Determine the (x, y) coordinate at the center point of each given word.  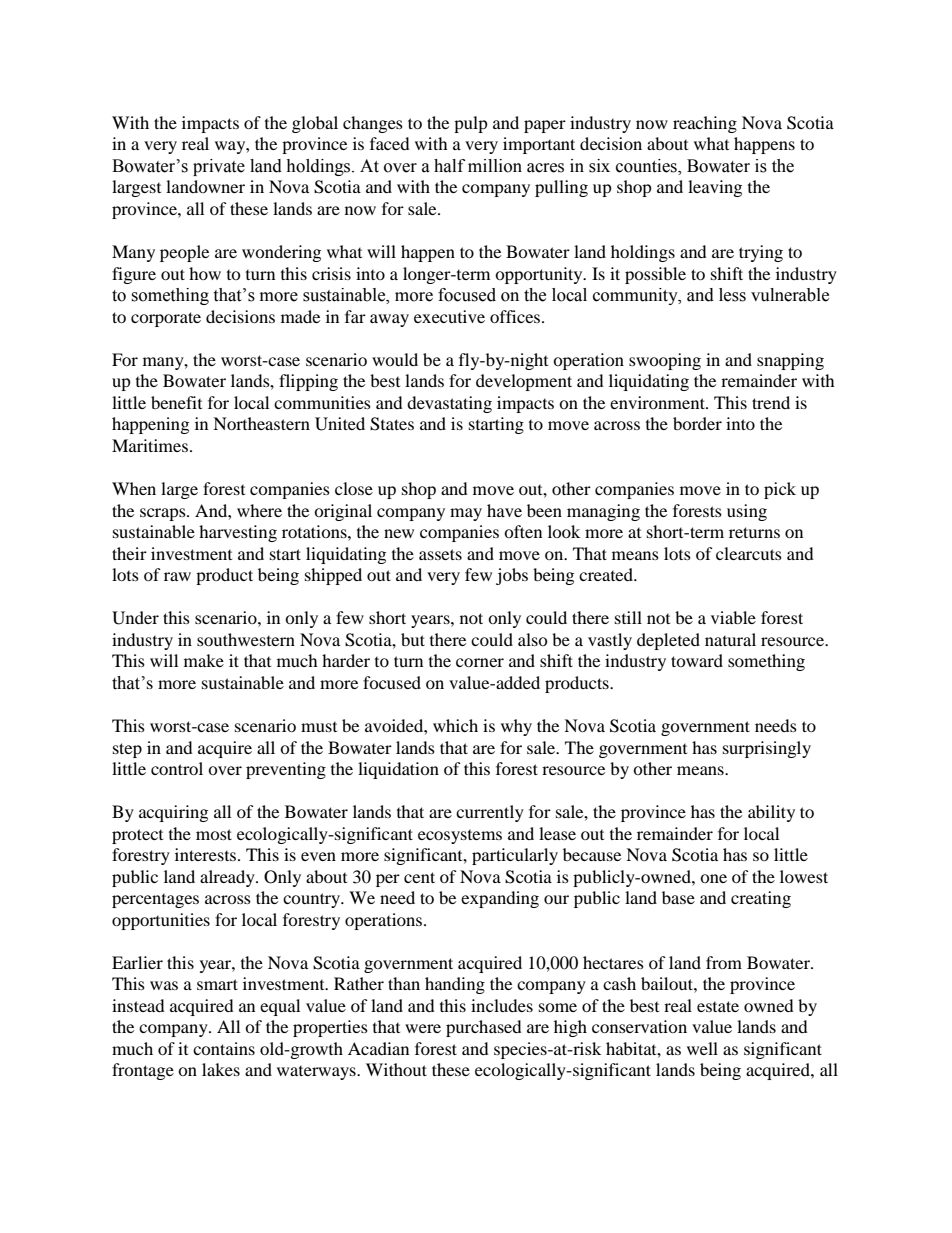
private (219, 167)
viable (733, 617)
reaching (705, 124)
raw (177, 576)
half (449, 166)
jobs (512, 576)
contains (224, 1048)
